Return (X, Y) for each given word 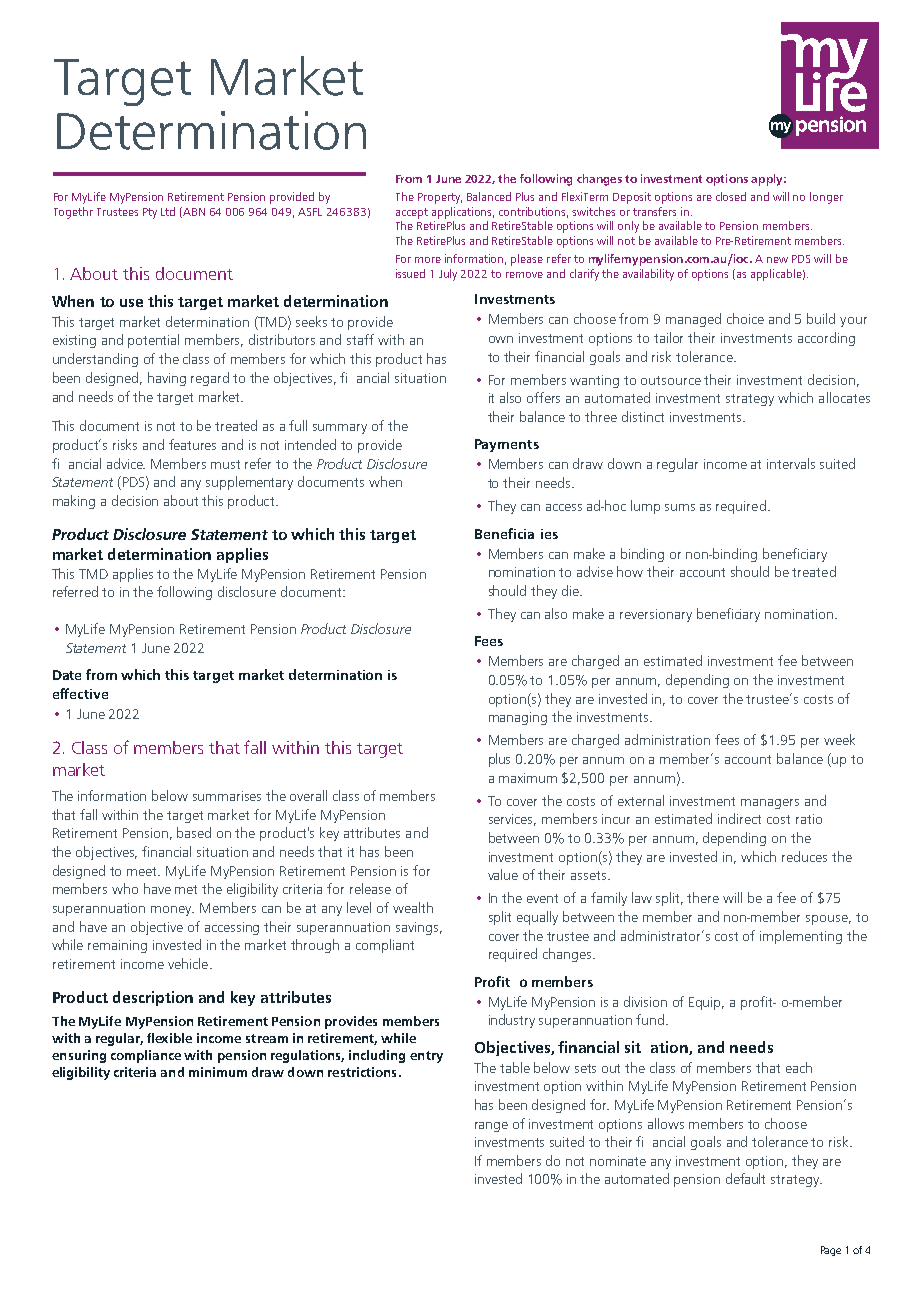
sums (680, 507)
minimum (218, 1072)
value (503, 874)
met (186, 889)
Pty (150, 213)
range (491, 1127)
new (777, 260)
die (571, 590)
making (74, 502)
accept (412, 213)
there (703, 897)
